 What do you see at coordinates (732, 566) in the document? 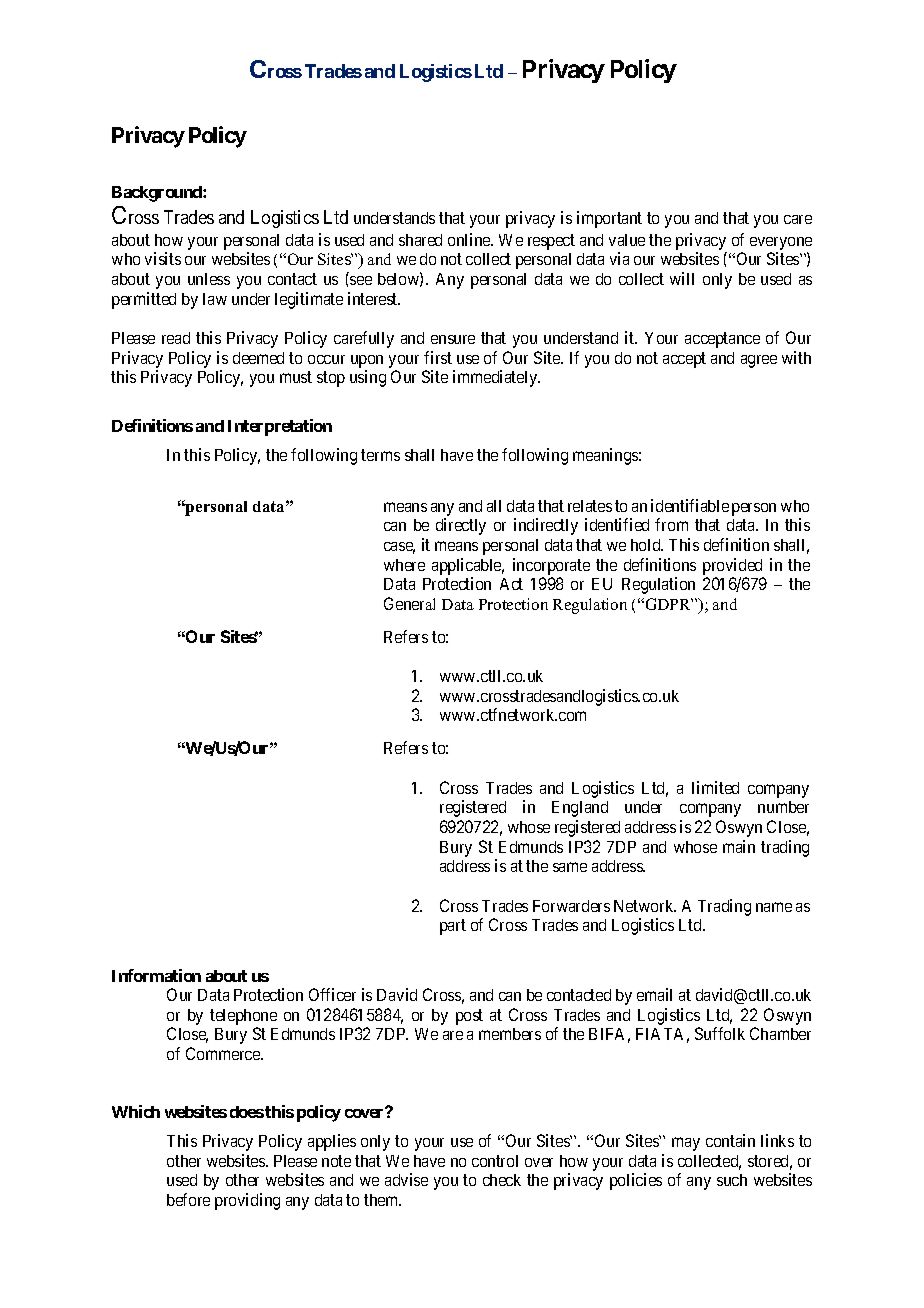
I see `provided` at bounding box center [732, 566].
